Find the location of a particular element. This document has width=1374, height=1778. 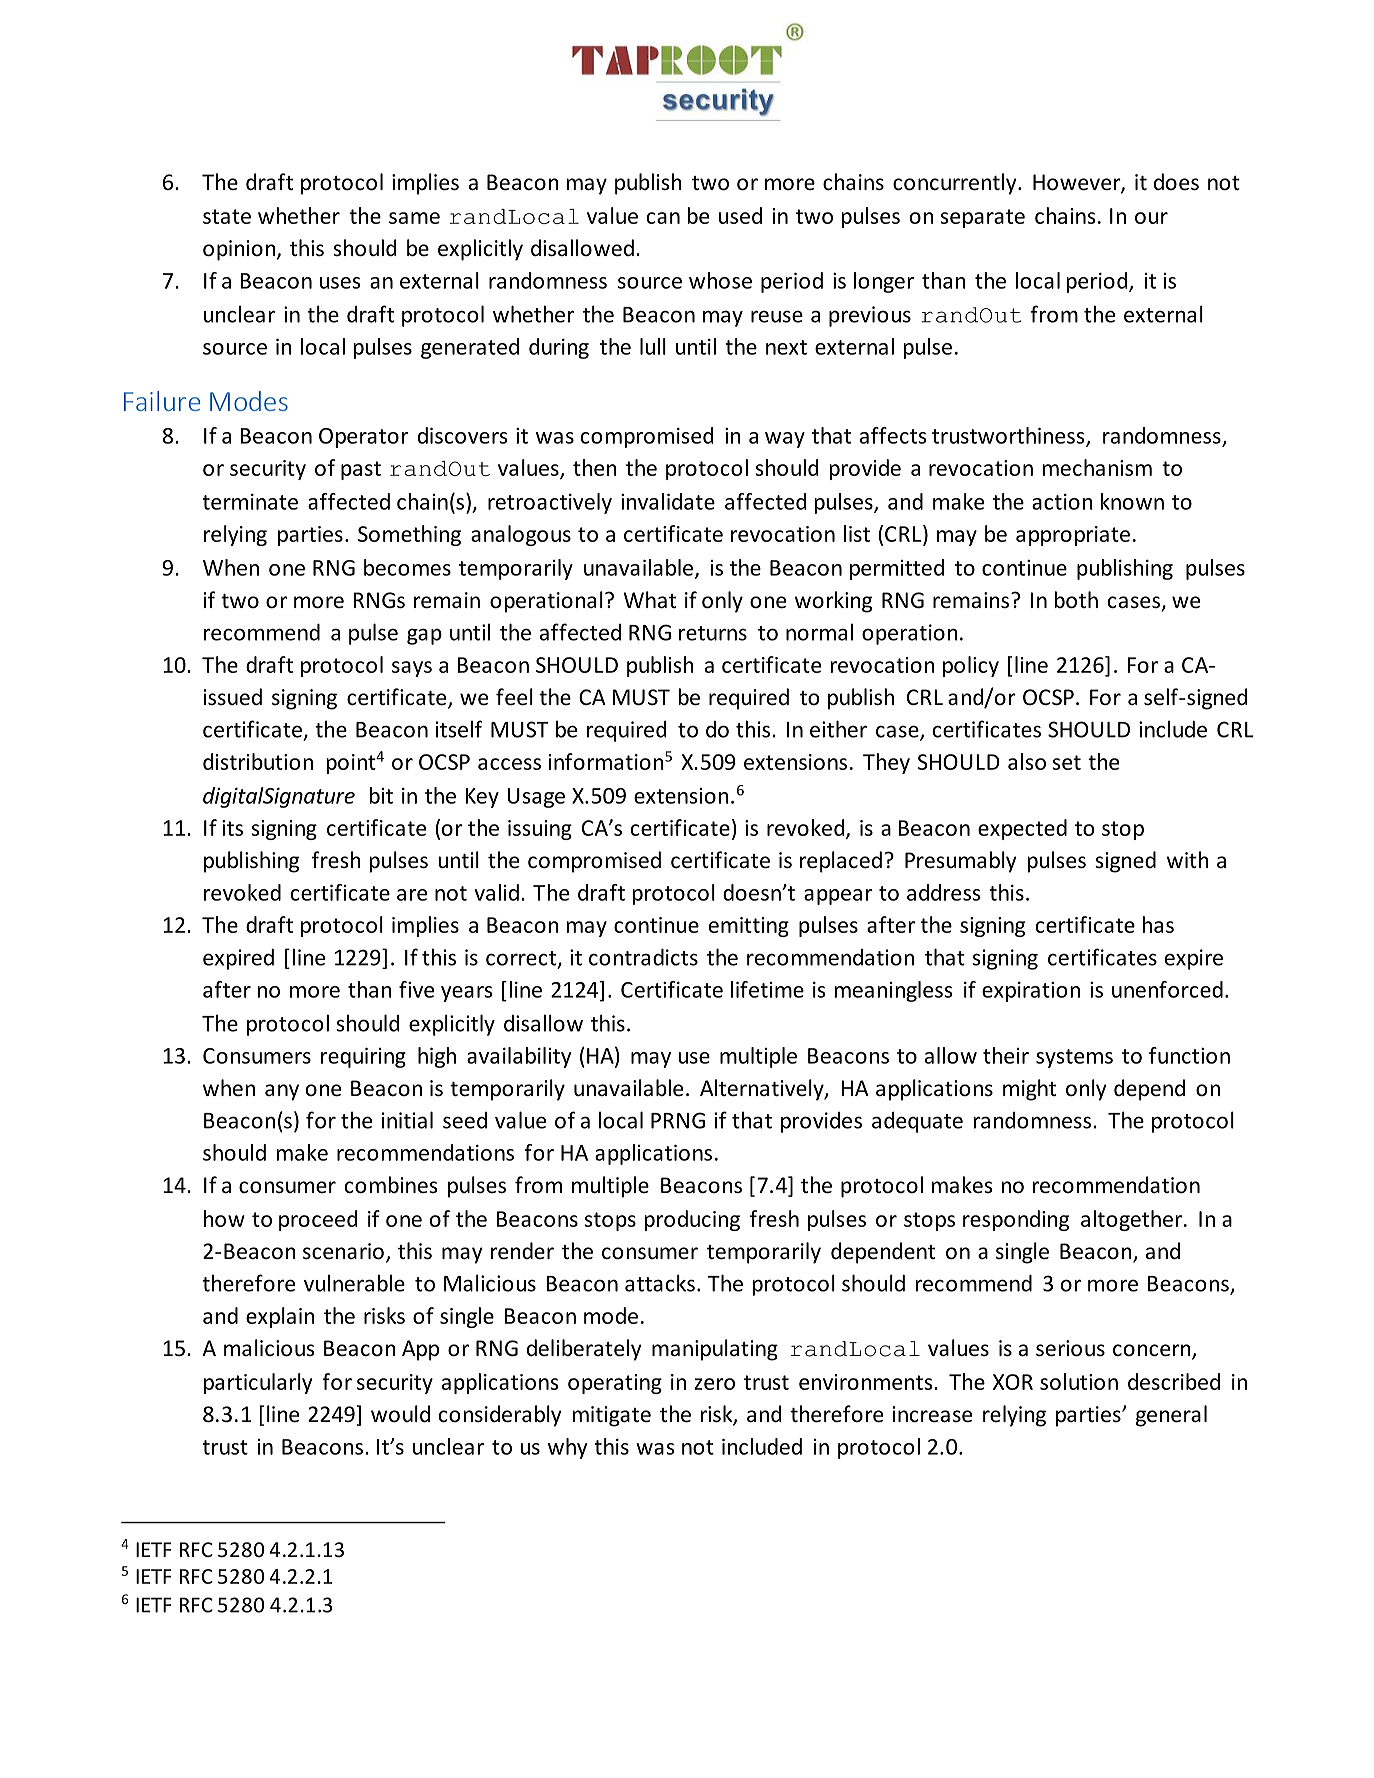

gap is located at coordinates (424, 636).
